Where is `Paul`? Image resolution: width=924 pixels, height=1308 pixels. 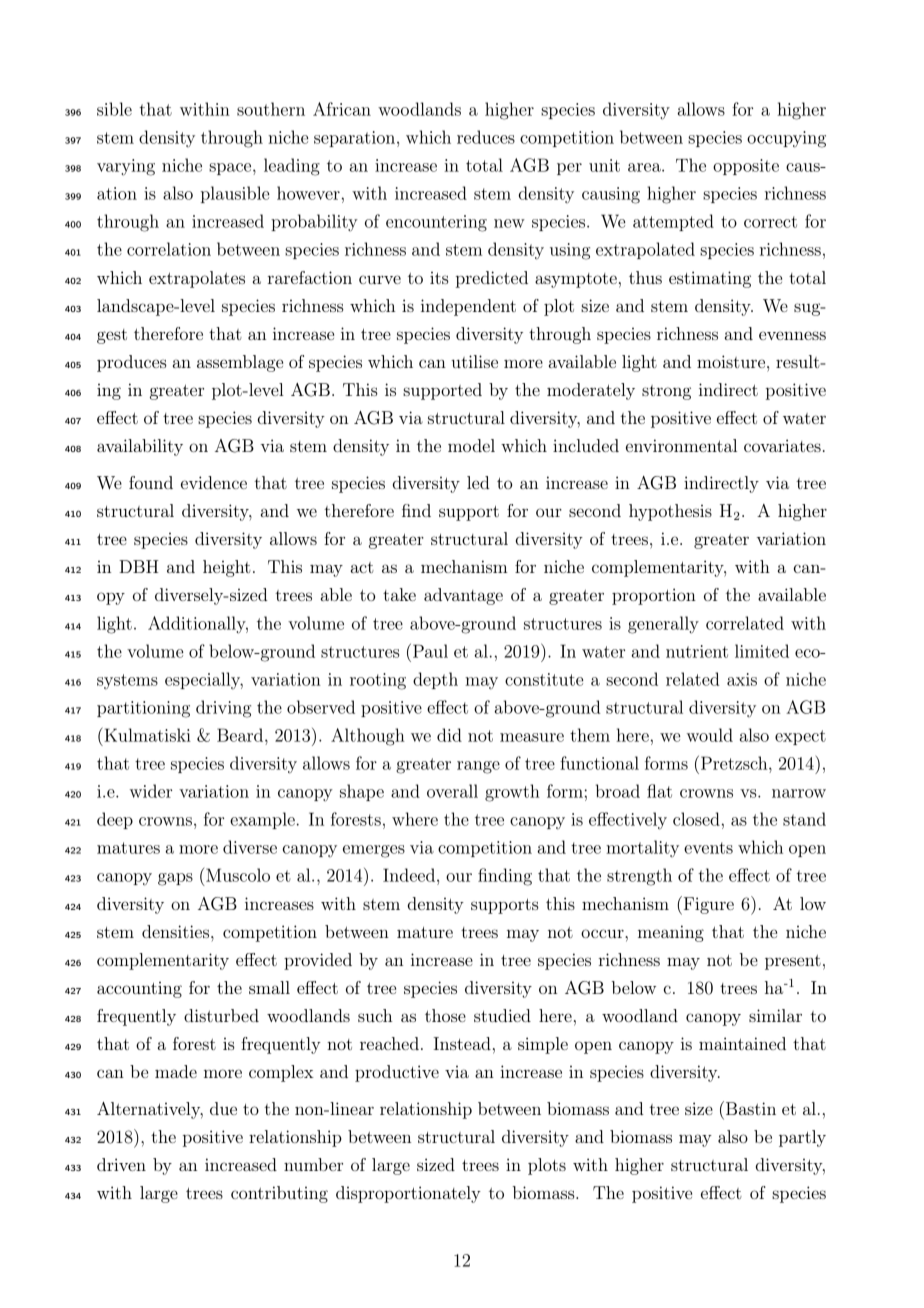 Paul is located at coordinates (430, 651).
